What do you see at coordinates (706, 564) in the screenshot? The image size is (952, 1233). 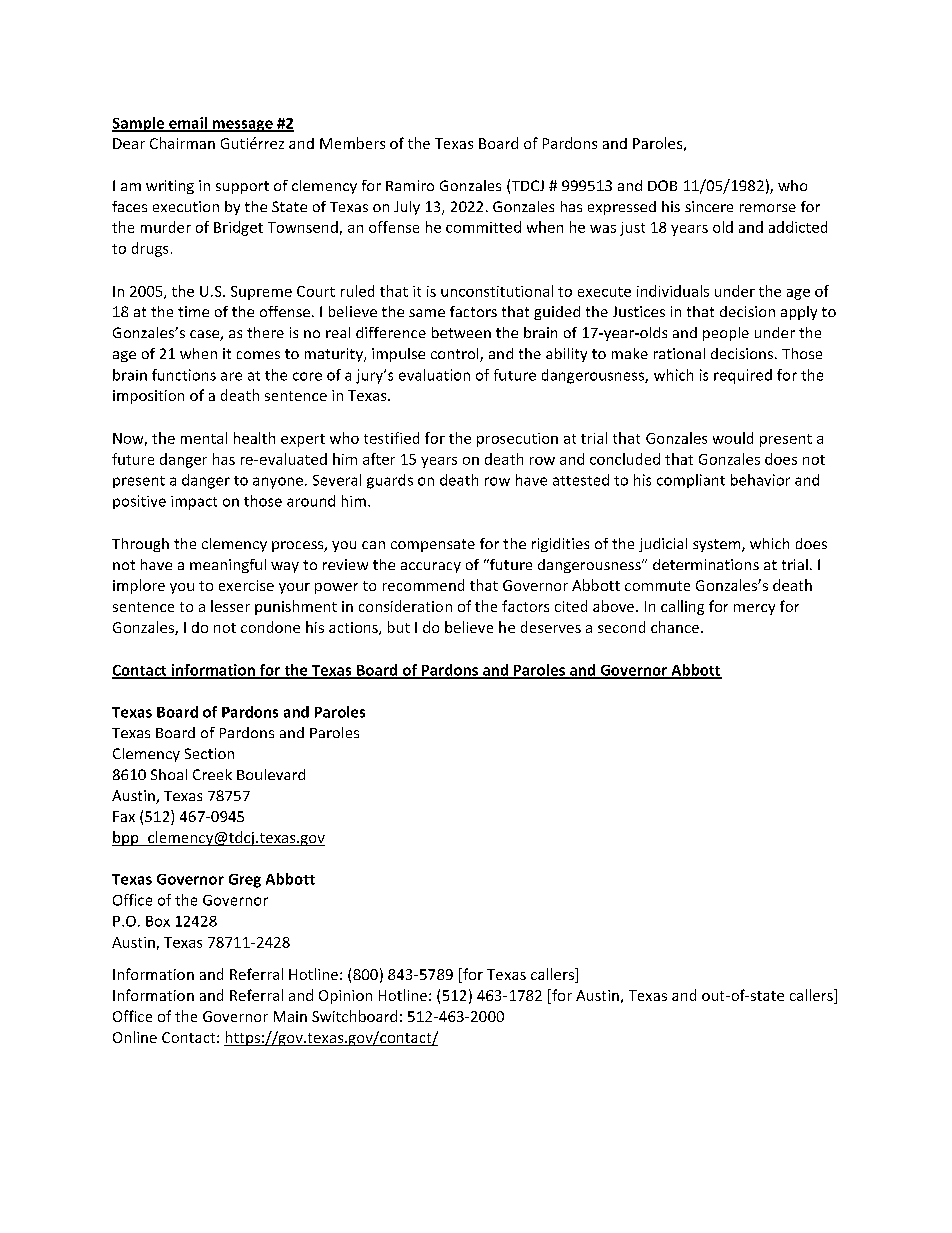 I see `determinations` at bounding box center [706, 564].
